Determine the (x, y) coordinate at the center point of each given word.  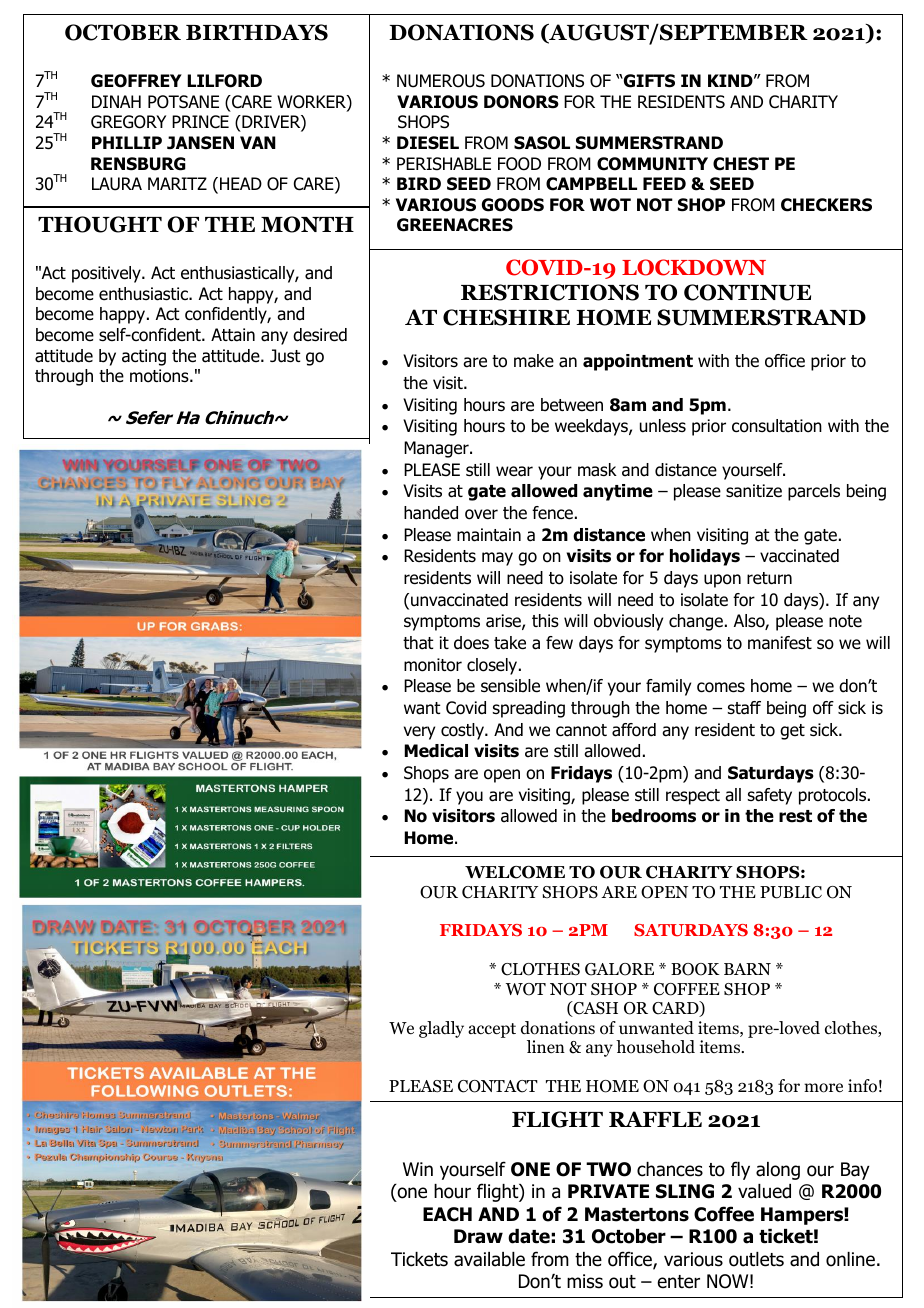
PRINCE (200, 122)
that (418, 643)
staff (744, 708)
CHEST (741, 164)
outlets (756, 1259)
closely (493, 666)
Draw (478, 1236)
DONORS (521, 102)
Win (418, 1169)
